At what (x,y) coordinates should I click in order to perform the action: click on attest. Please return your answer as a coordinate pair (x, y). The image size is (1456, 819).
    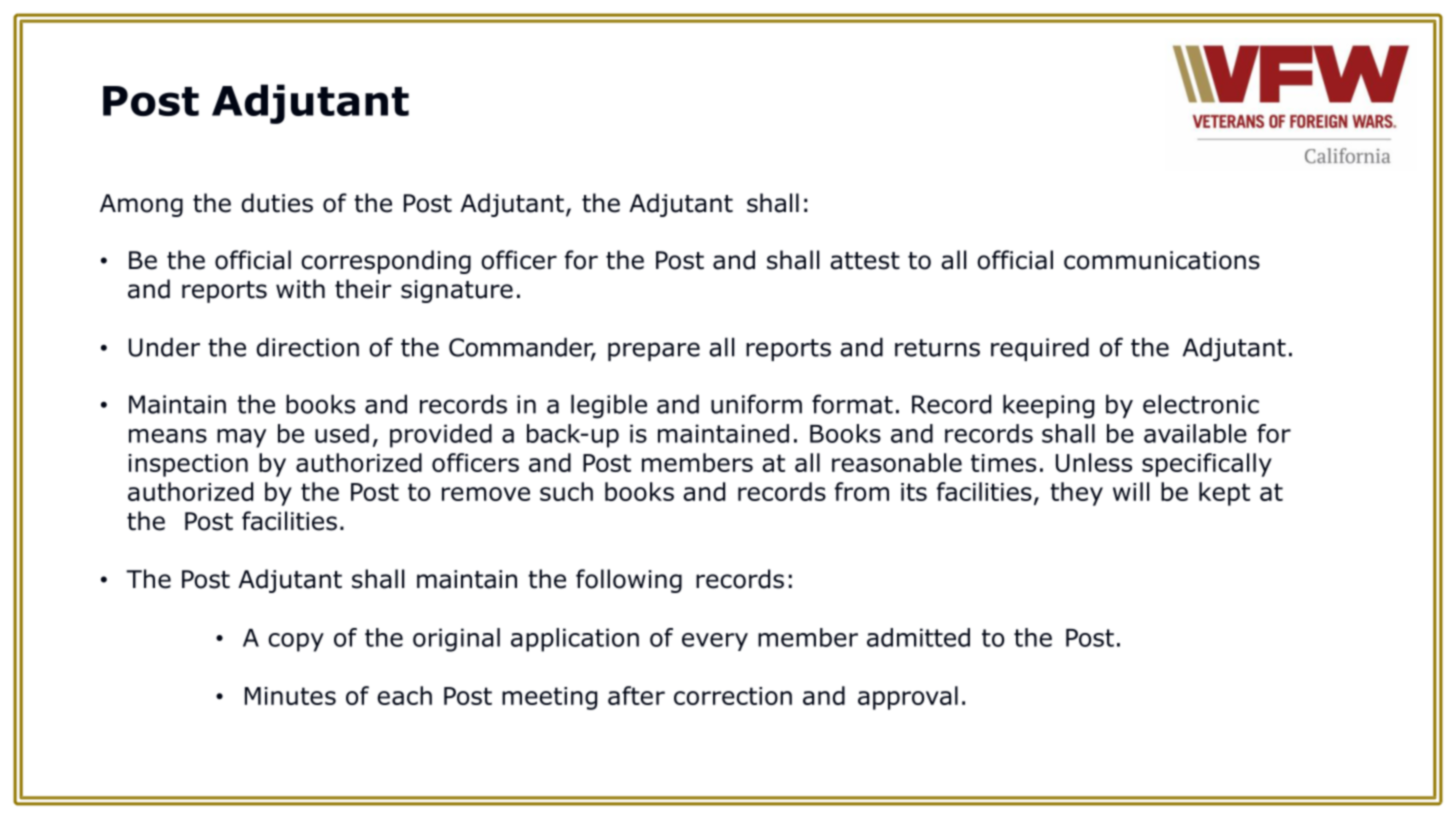
    Looking at the image, I should click on (865, 261).
